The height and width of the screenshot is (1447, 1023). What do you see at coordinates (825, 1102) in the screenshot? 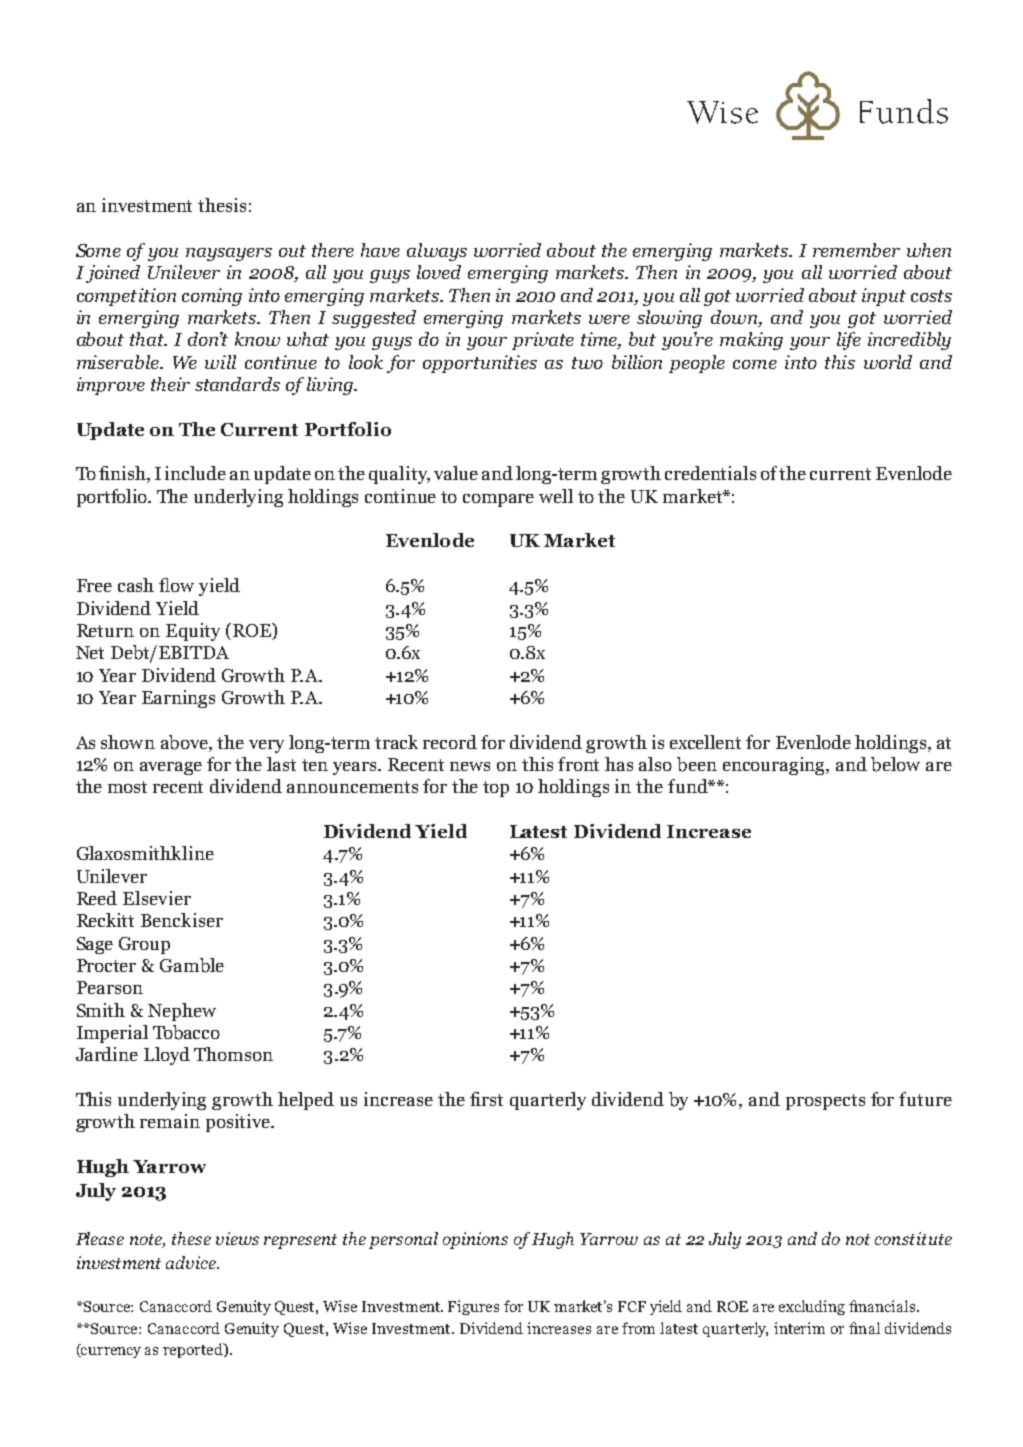
I see `prospects` at bounding box center [825, 1102].
